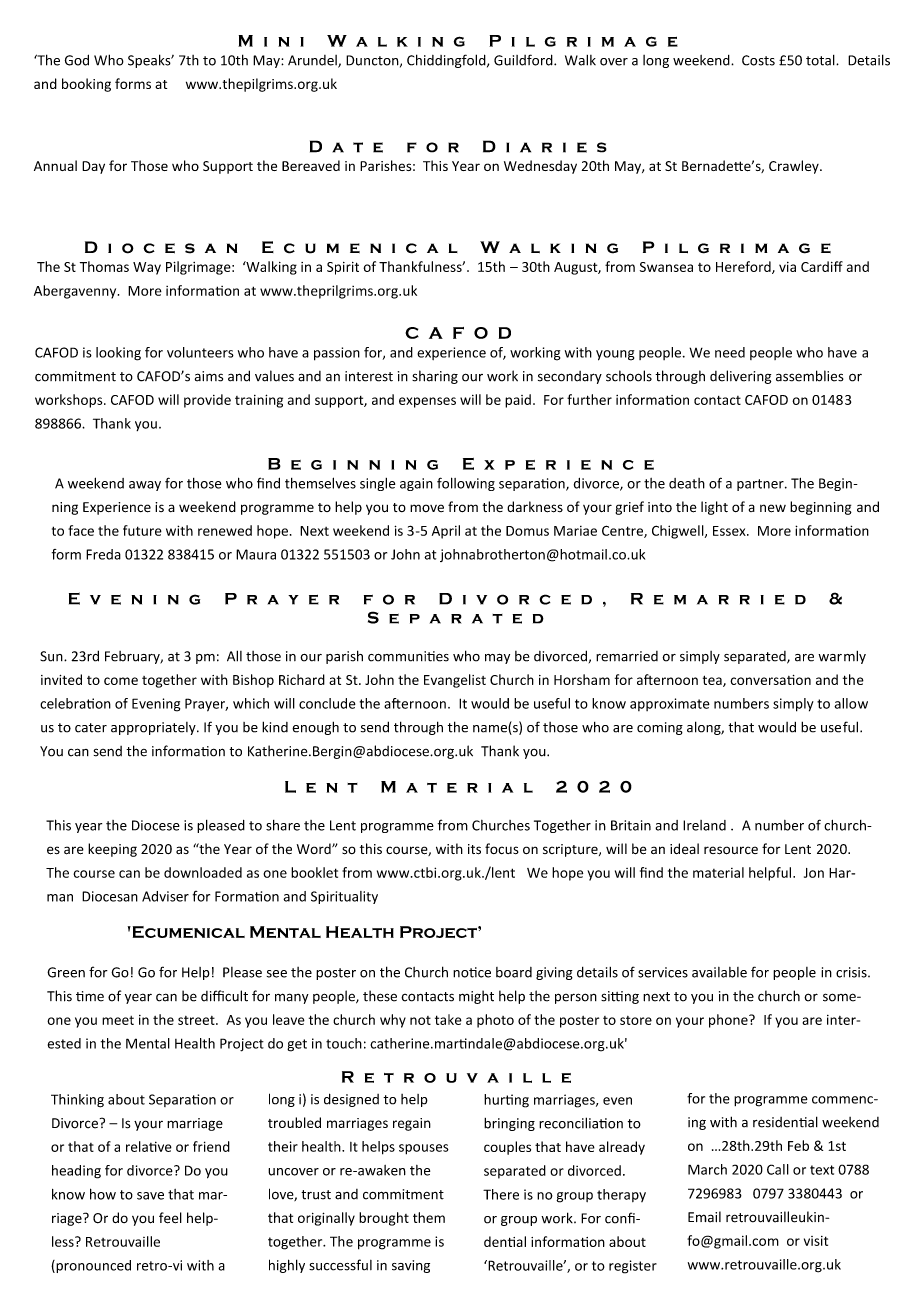  Describe the element at coordinates (770, 680) in the page. I see `conversation` at that location.
